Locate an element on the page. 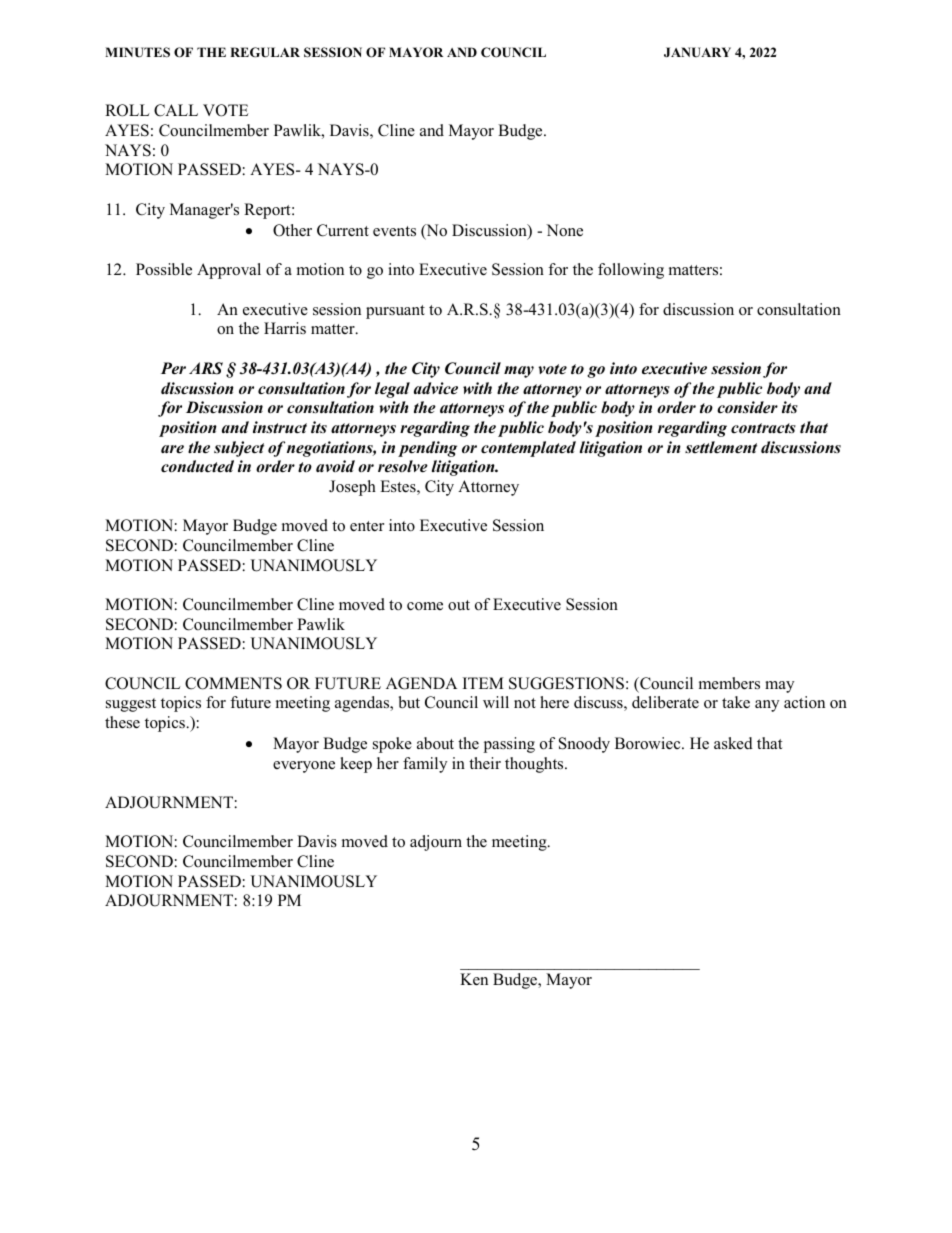 This page has height=1233, width=952. JANUARY is located at coordinates (697, 52).
